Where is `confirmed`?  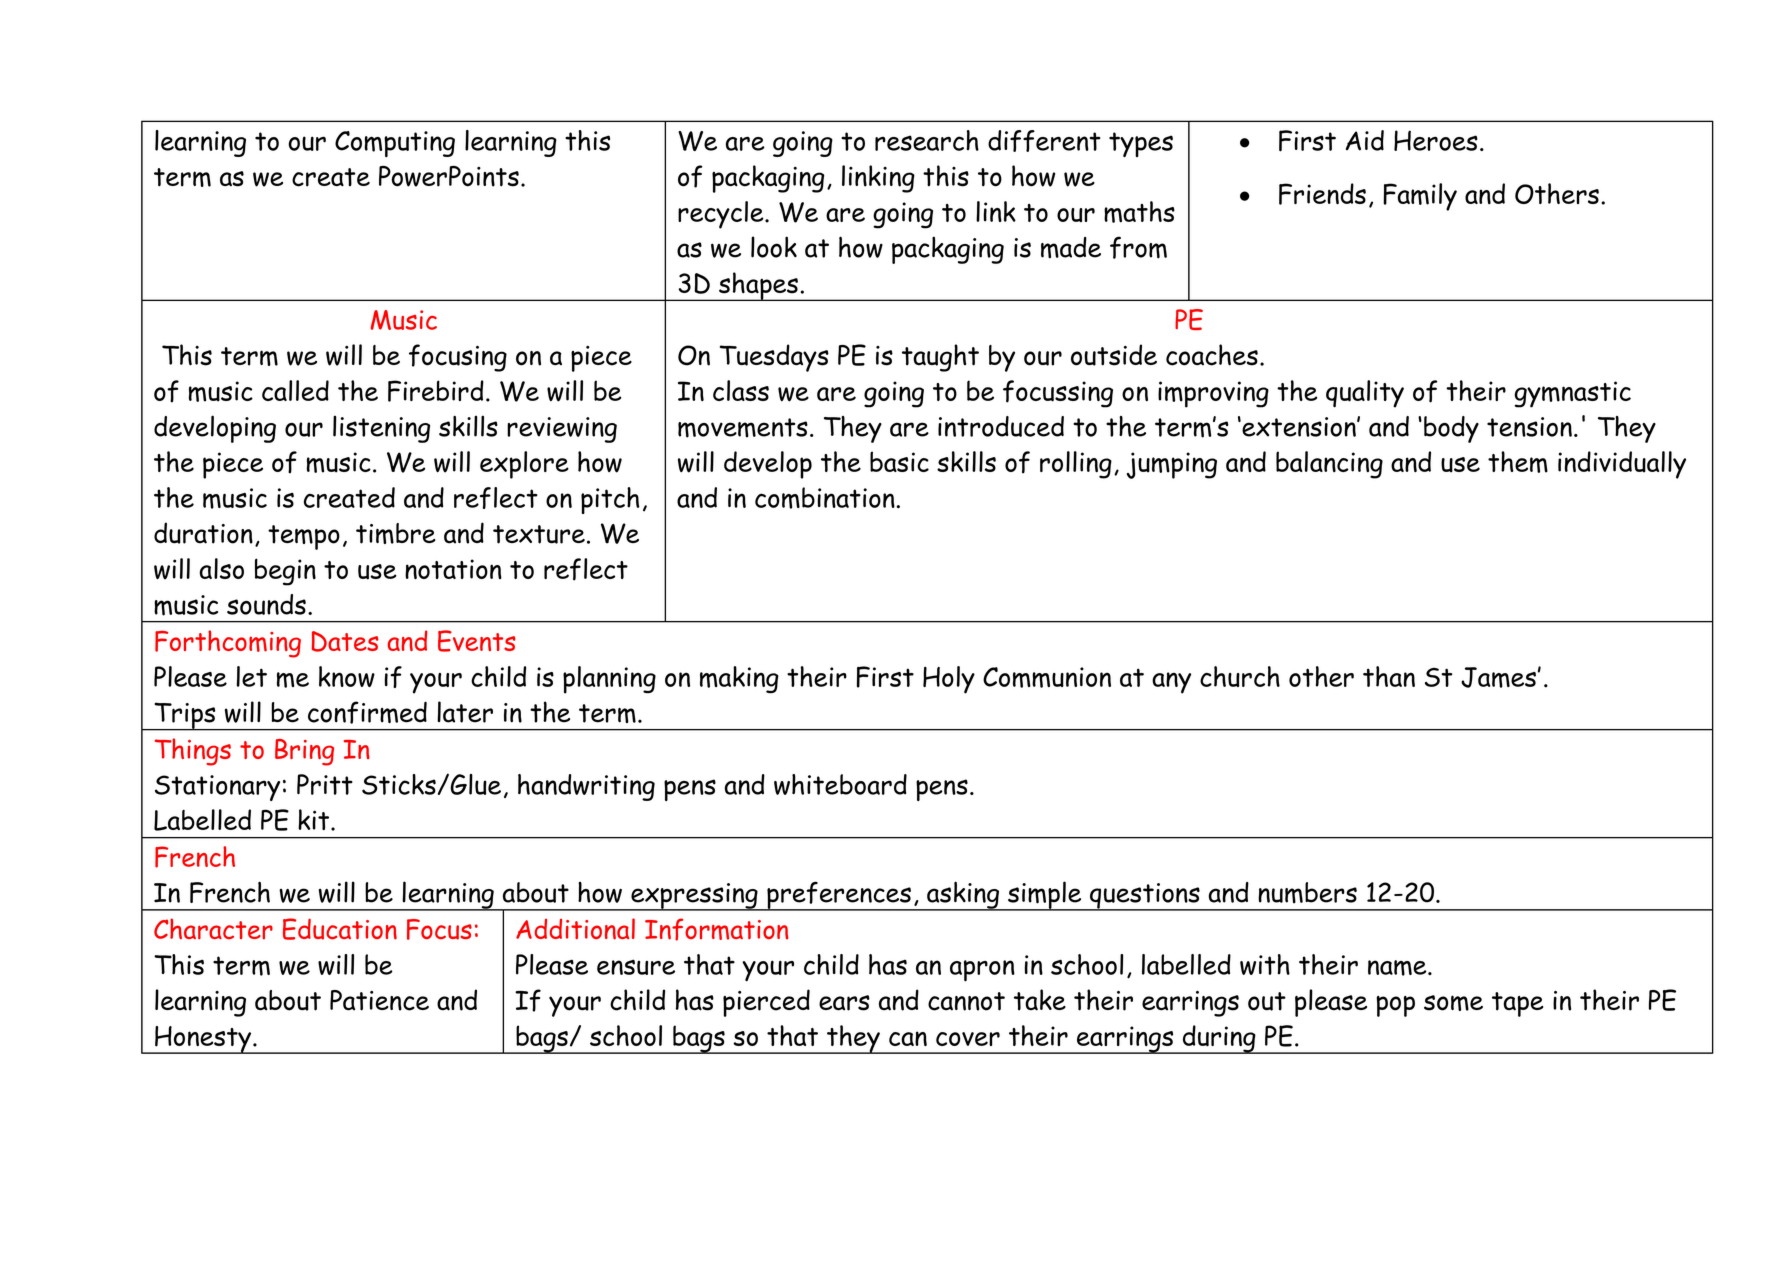
confirmed is located at coordinates (367, 712).
